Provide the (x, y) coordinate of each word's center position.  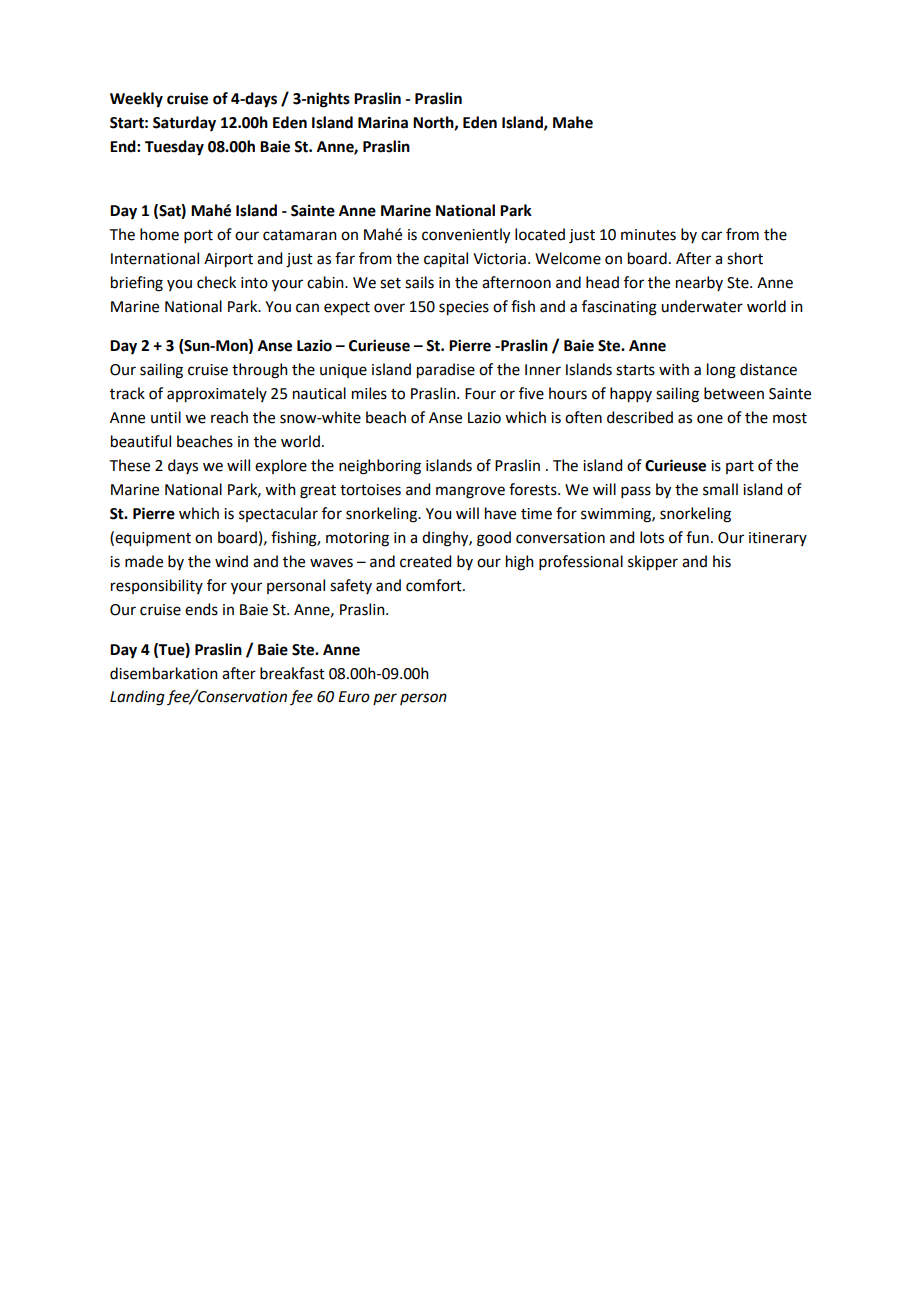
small (720, 489)
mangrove (470, 492)
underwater (702, 306)
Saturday (184, 124)
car (711, 236)
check (216, 282)
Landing (137, 698)
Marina (383, 122)
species (464, 308)
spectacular (278, 514)
